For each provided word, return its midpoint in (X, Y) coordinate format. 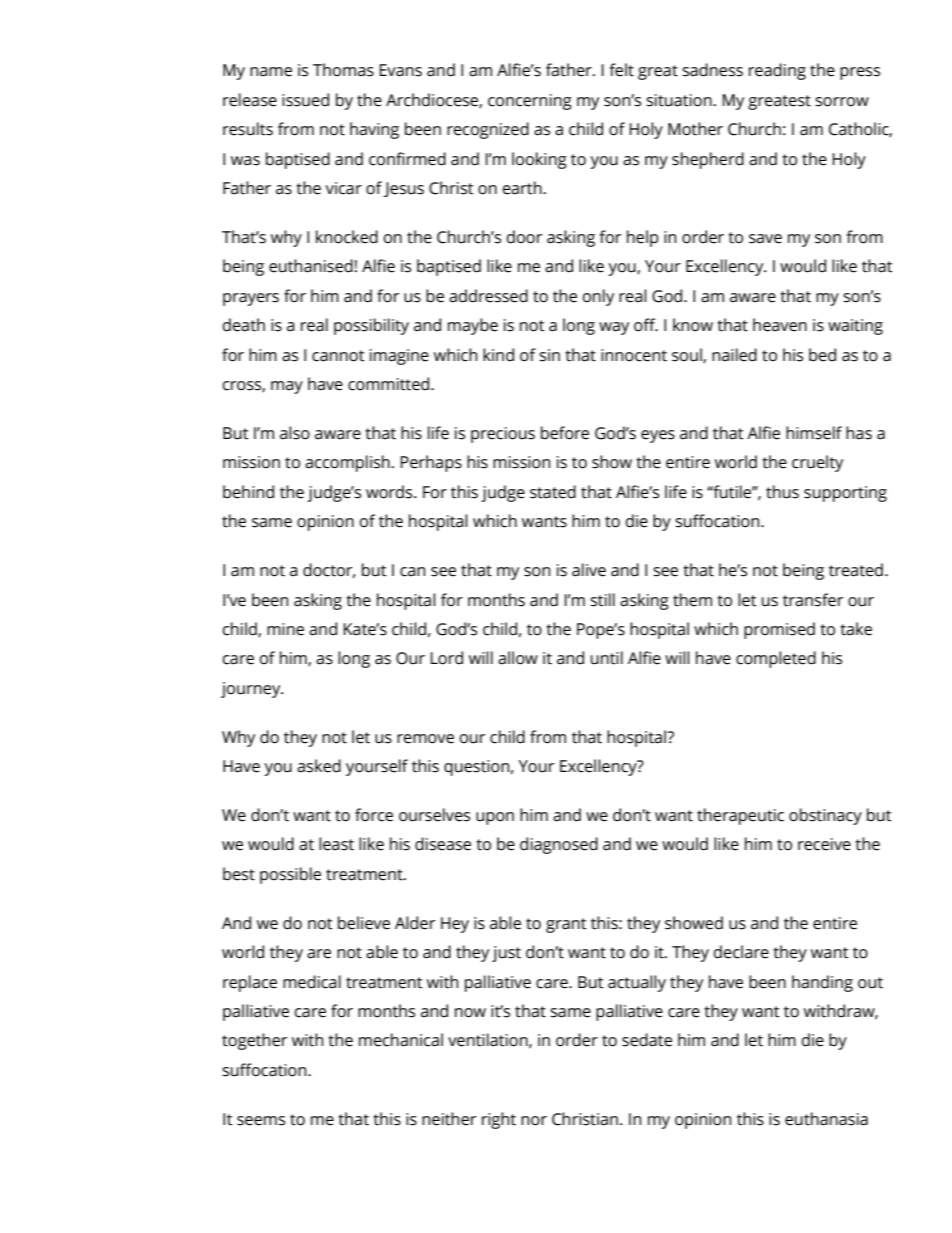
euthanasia (826, 1119)
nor (534, 1121)
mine (285, 629)
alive (589, 570)
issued (305, 100)
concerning (530, 102)
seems (261, 1121)
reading (777, 71)
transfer (813, 600)
